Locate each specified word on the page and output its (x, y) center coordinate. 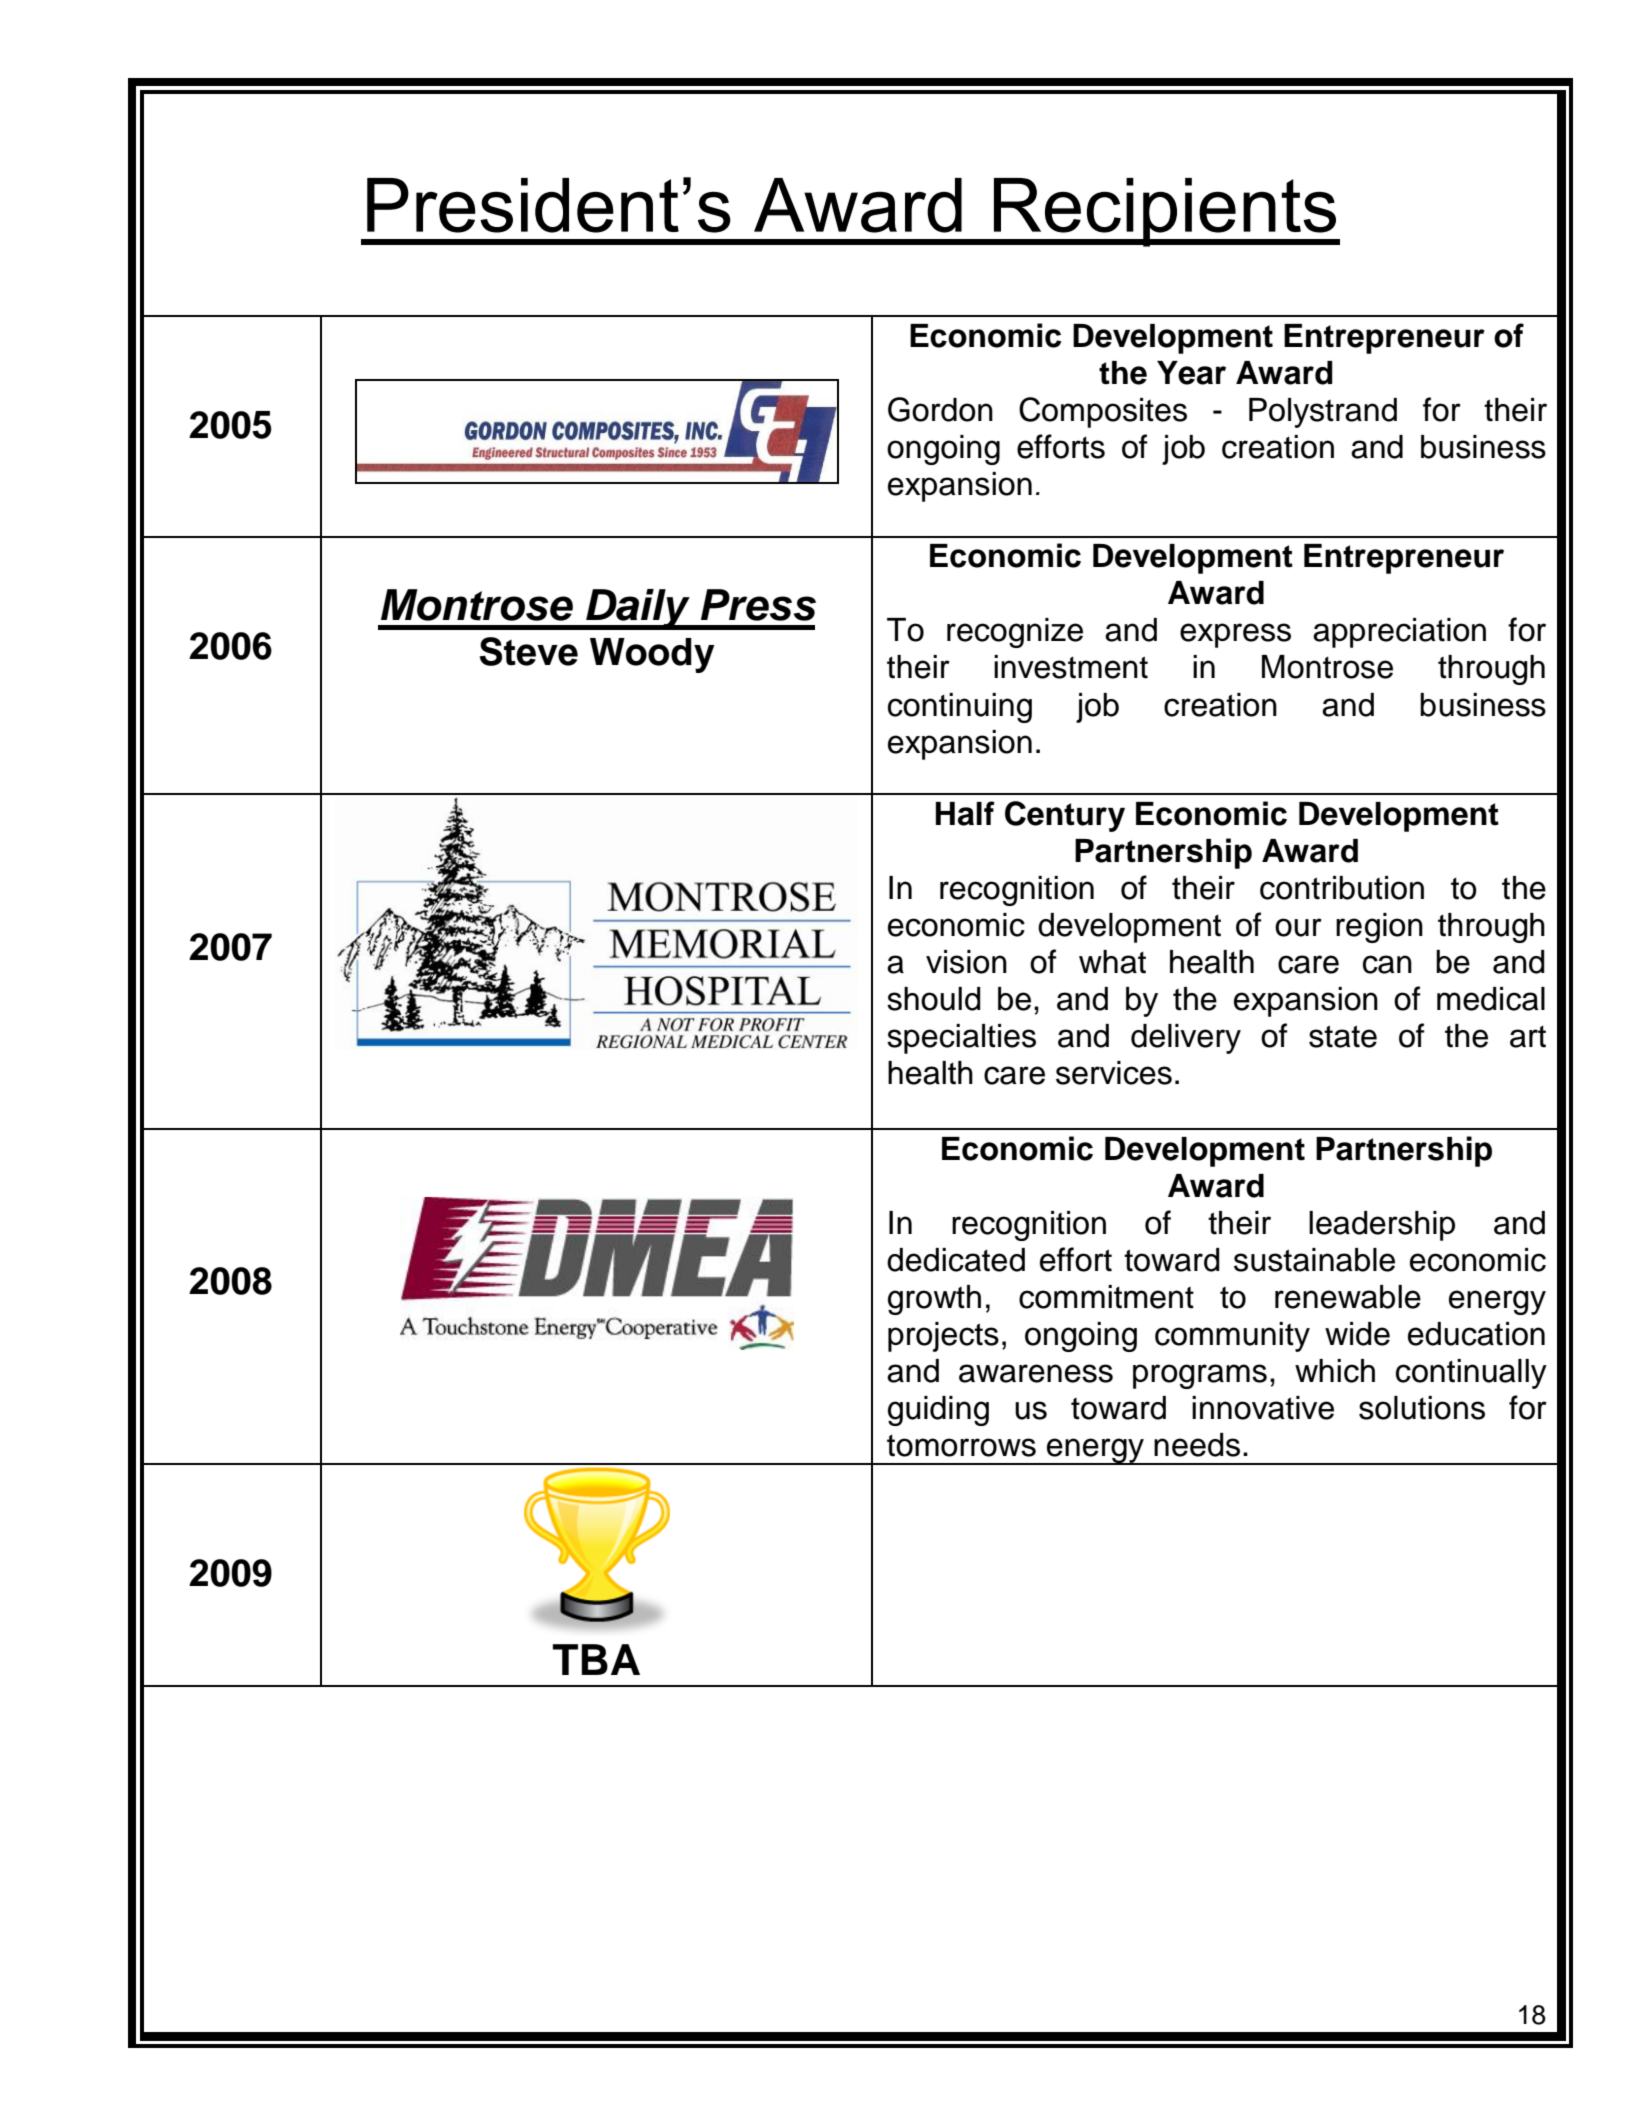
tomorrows (961, 1446)
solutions (1422, 1408)
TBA (596, 1659)
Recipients (1164, 212)
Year (1191, 373)
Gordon (940, 409)
